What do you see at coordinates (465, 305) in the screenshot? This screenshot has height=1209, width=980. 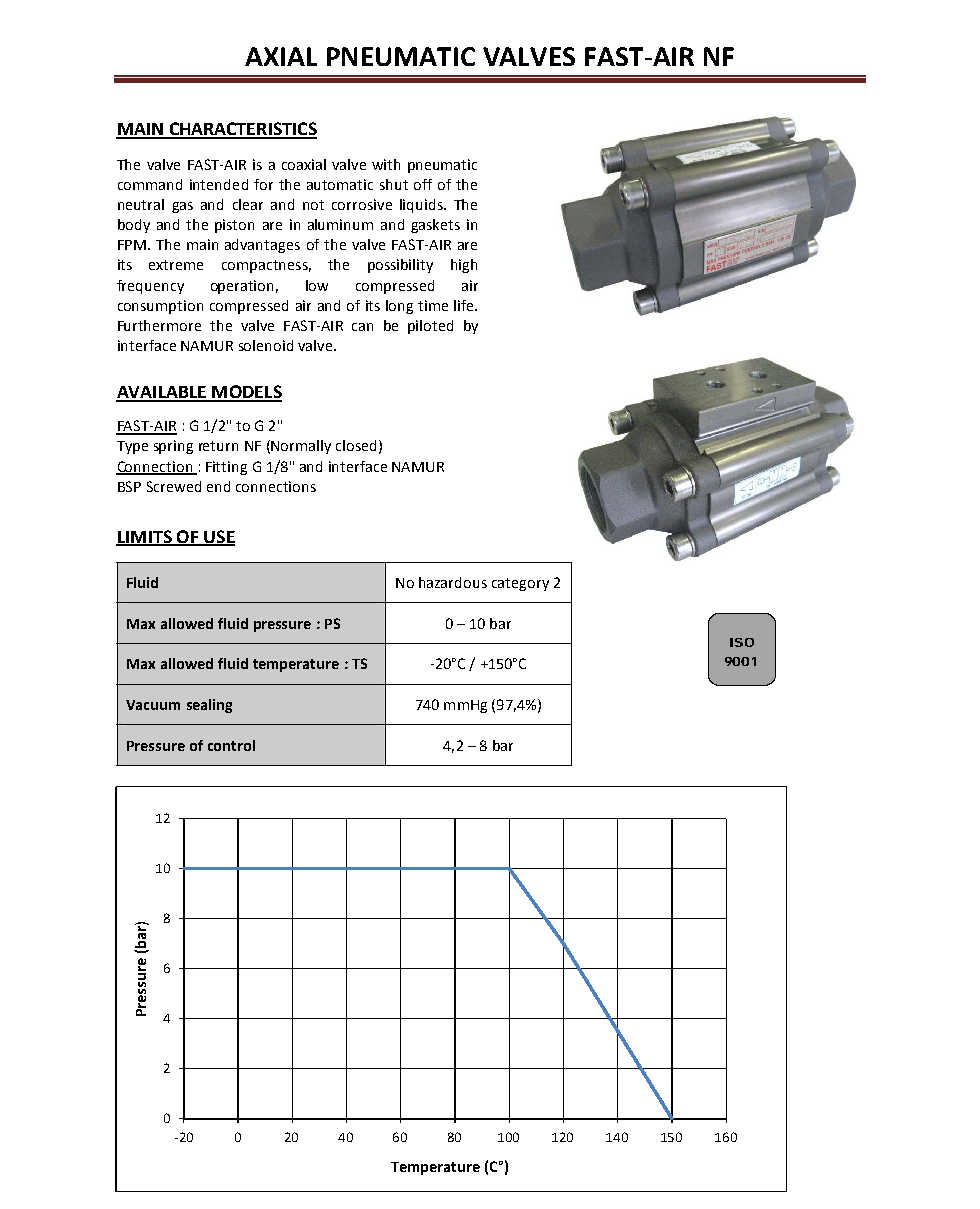 I see `life` at bounding box center [465, 305].
